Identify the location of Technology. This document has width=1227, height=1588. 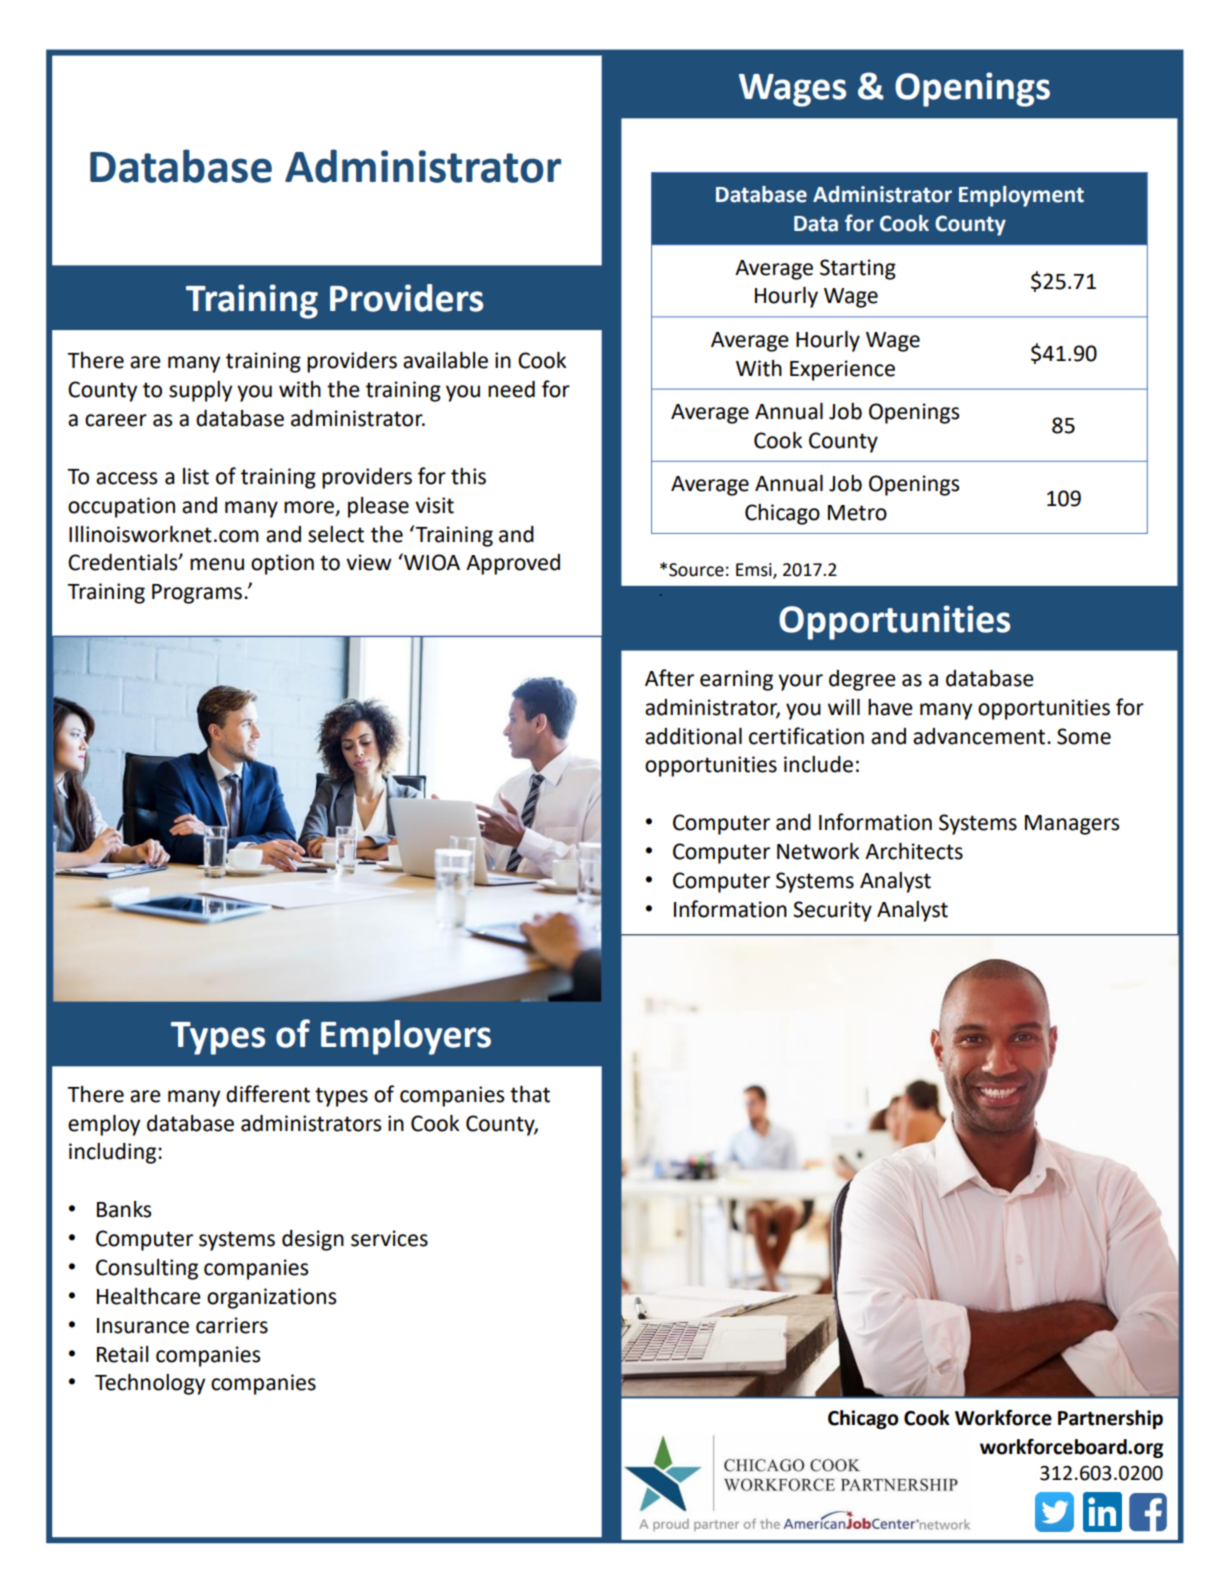
(150, 1384).
